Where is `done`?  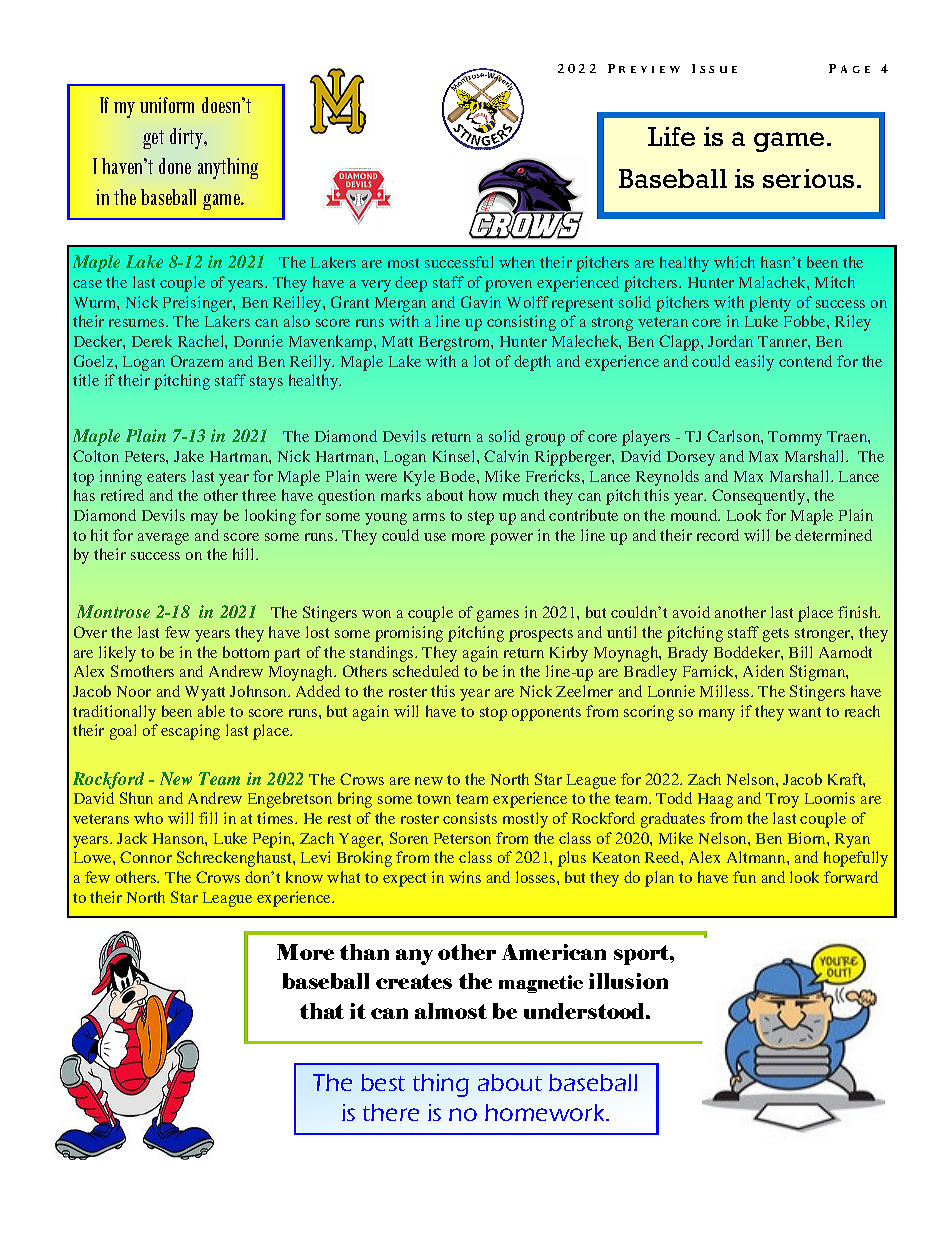
done is located at coordinates (175, 166).
